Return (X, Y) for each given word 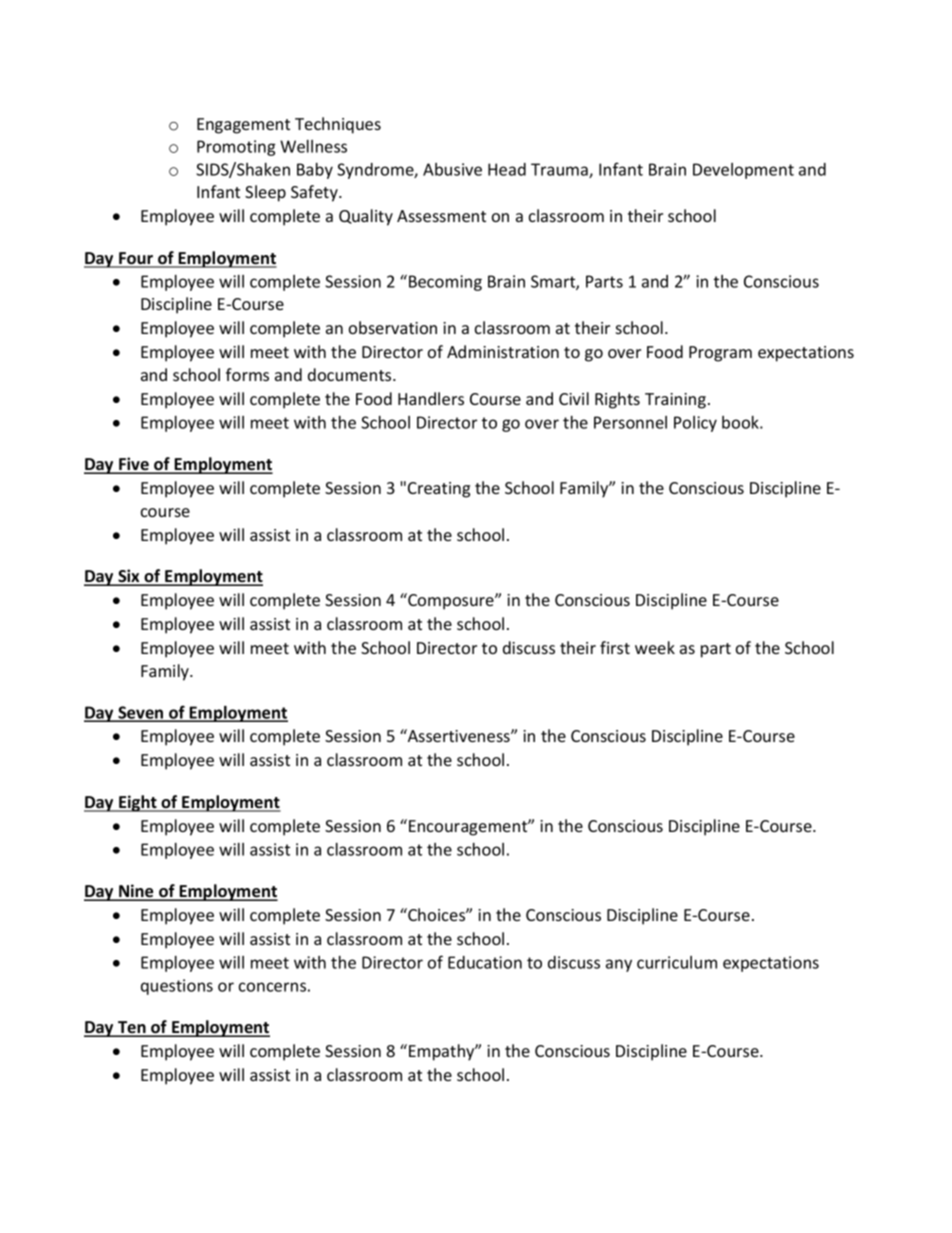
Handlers (431, 398)
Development (743, 171)
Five (134, 465)
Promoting (236, 148)
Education (485, 962)
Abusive (452, 169)
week (655, 647)
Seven (141, 713)
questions (177, 987)
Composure (451, 601)
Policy (695, 424)
